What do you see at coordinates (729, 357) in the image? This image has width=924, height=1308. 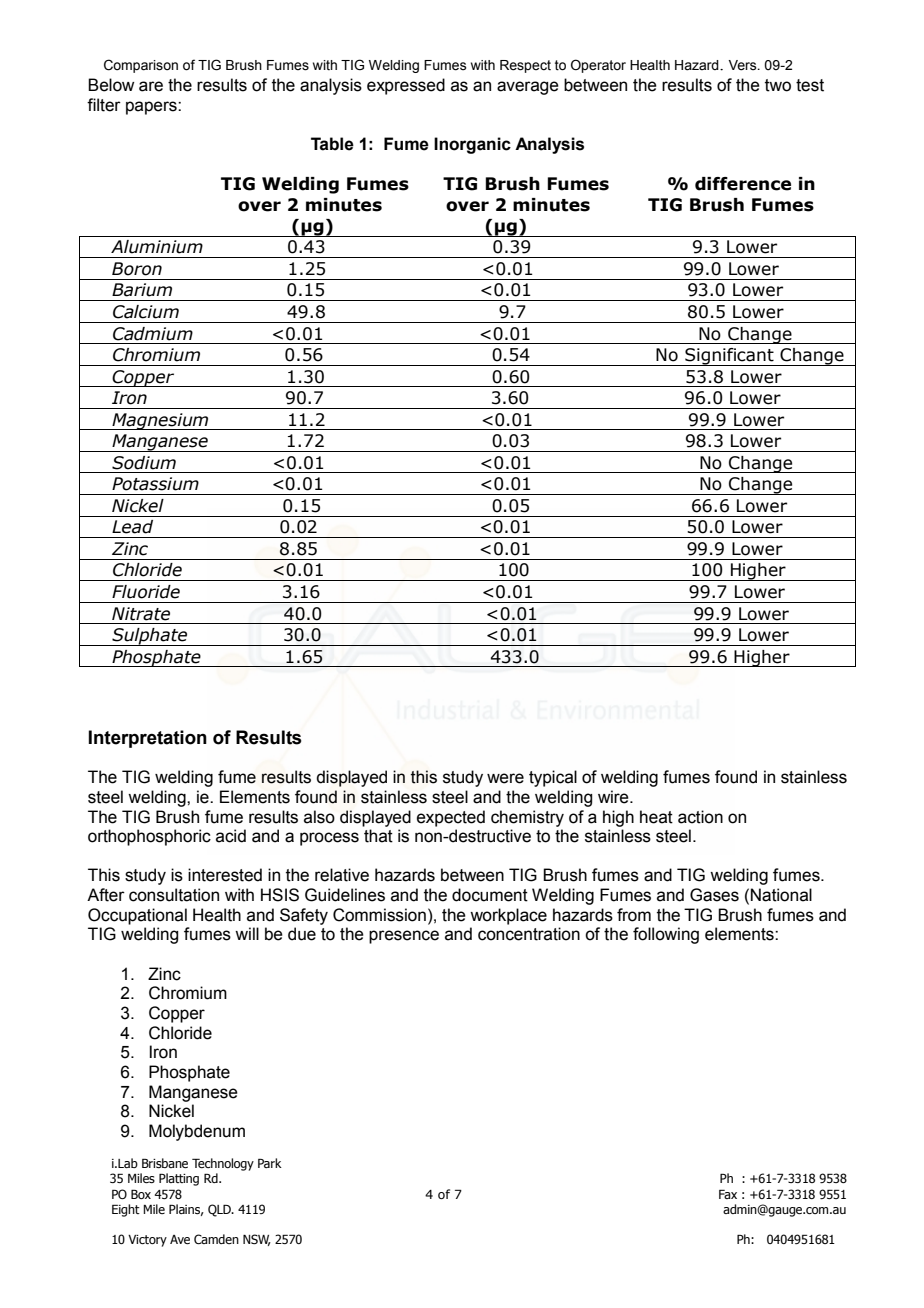 I see `Significant` at bounding box center [729, 357].
